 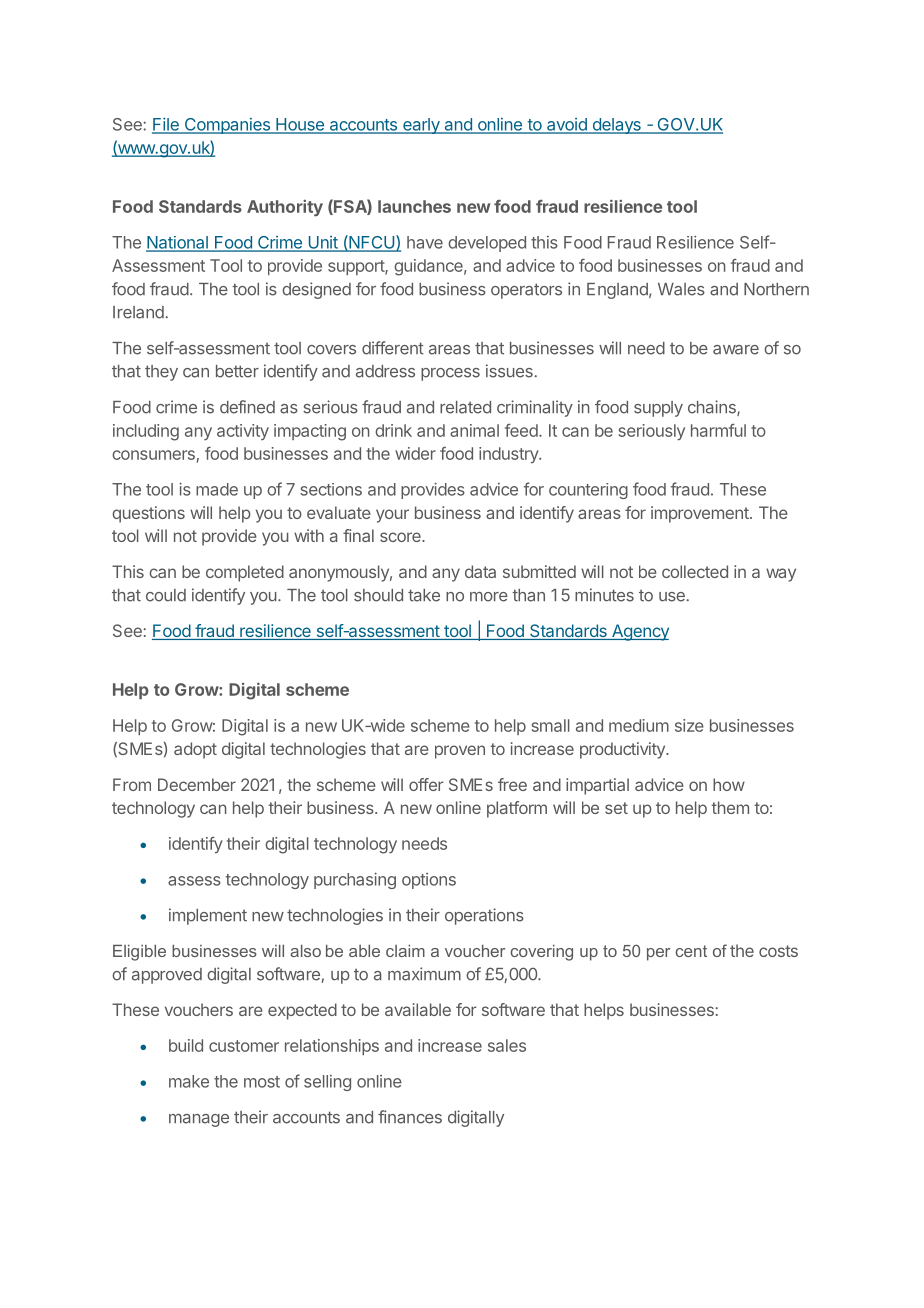 I want to click on animal, so click(x=474, y=430).
